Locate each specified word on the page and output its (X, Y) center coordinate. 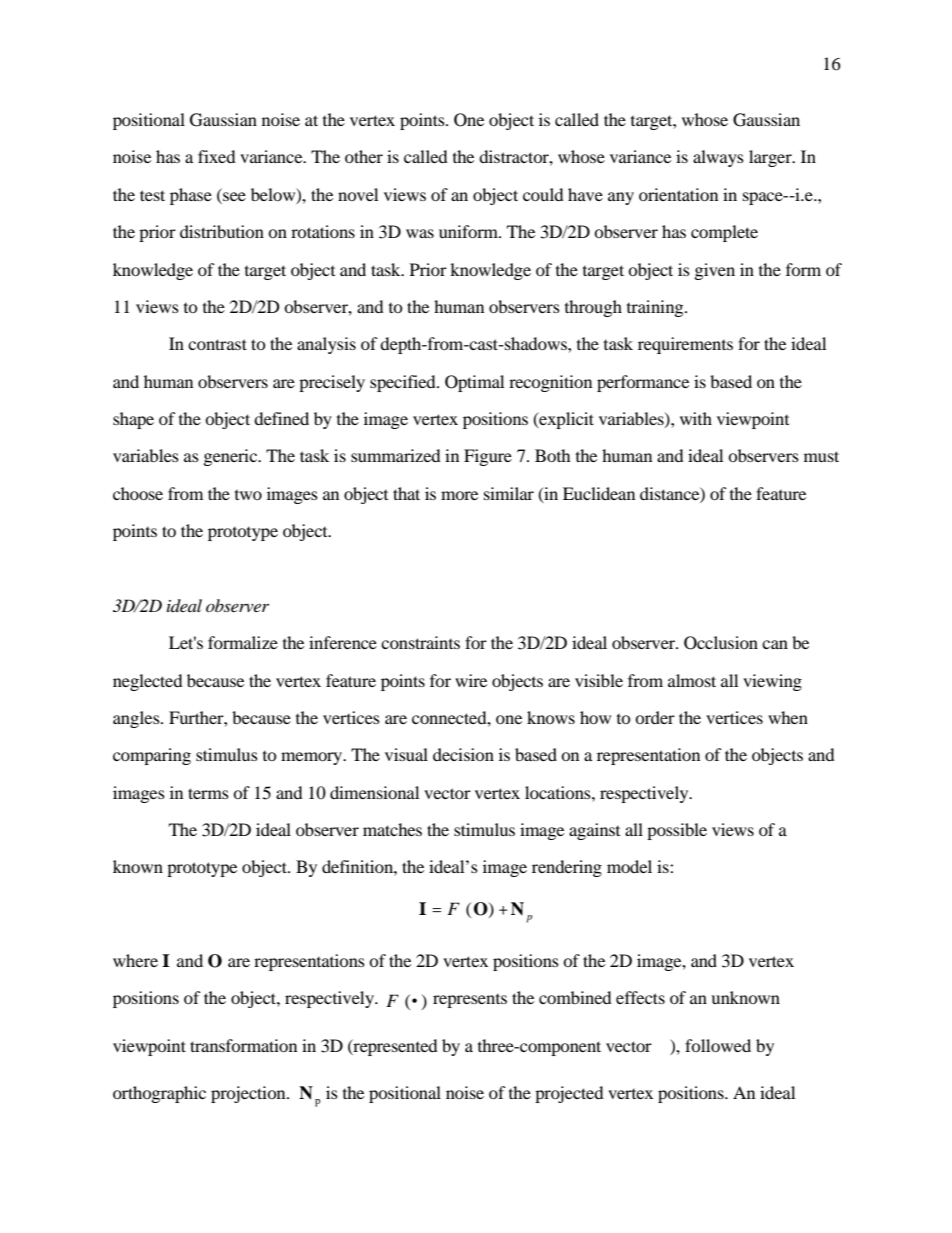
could (543, 194)
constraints (420, 642)
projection (249, 1094)
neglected (148, 682)
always (718, 158)
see (234, 196)
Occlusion (721, 643)
